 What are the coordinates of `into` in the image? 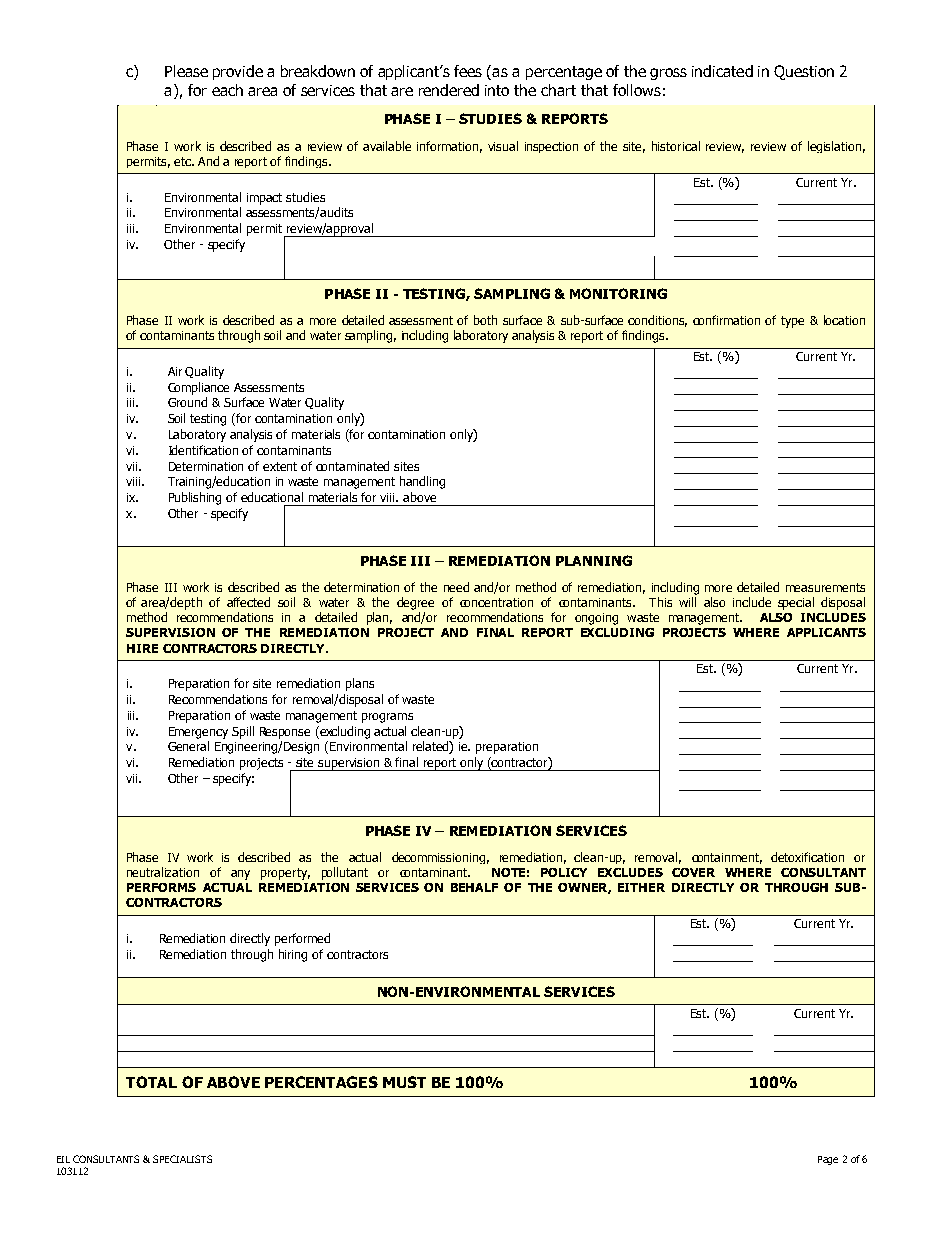 It's located at (497, 90).
